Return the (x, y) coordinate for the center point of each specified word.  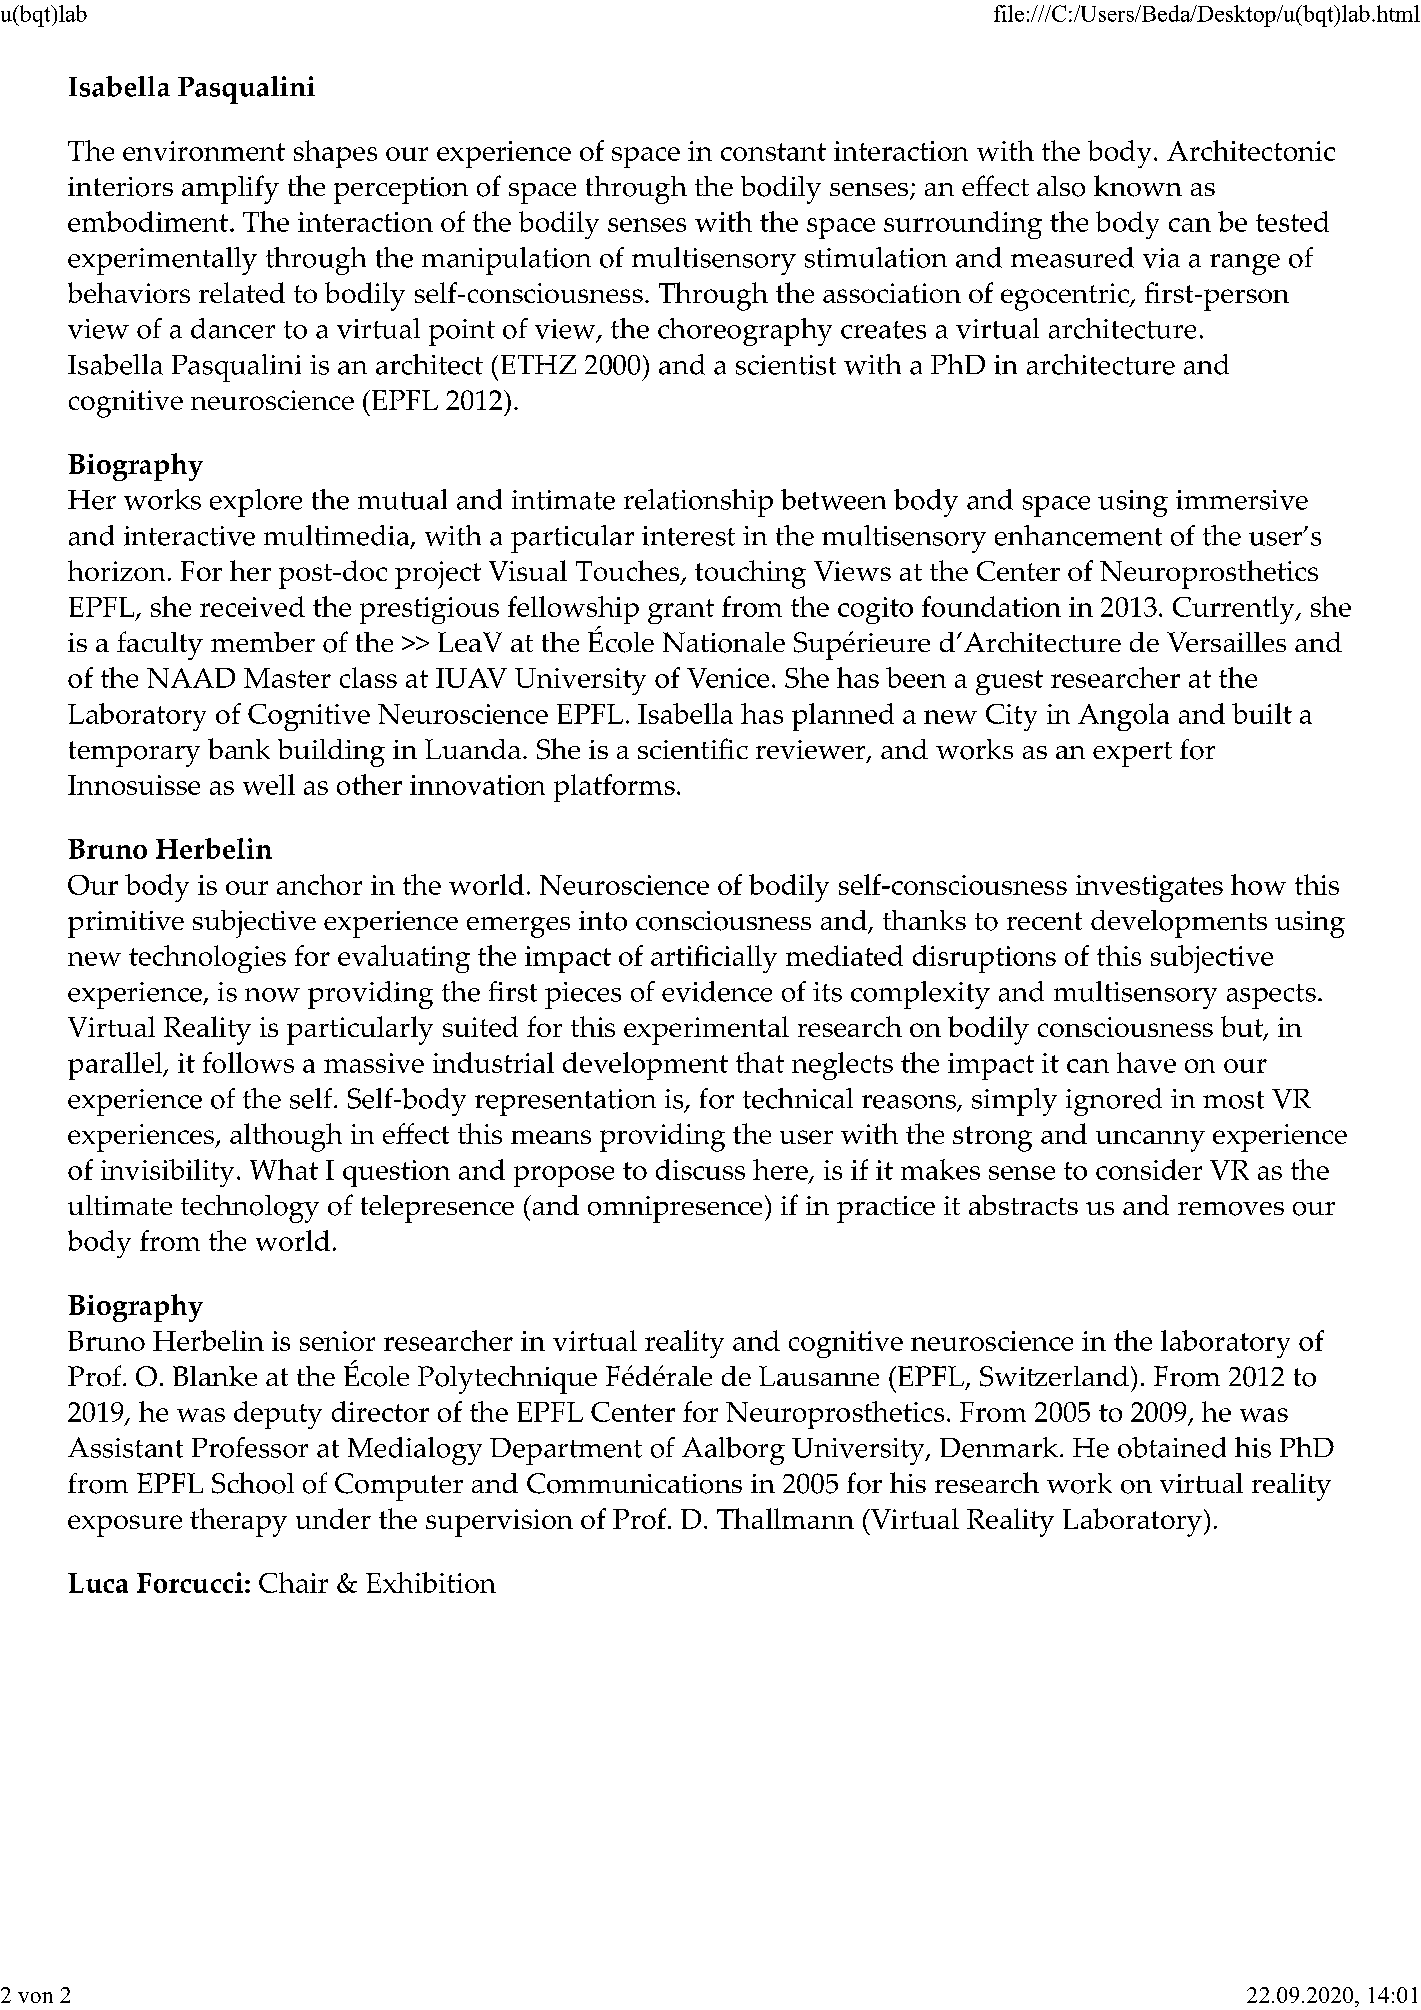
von (35, 1997)
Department (566, 1451)
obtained (1172, 1447)
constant (773, 152)
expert (1132, 754)
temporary (134, 754)
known (1138, 186)
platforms (614, 788)
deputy (278, 1415)
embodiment (148, 221)
